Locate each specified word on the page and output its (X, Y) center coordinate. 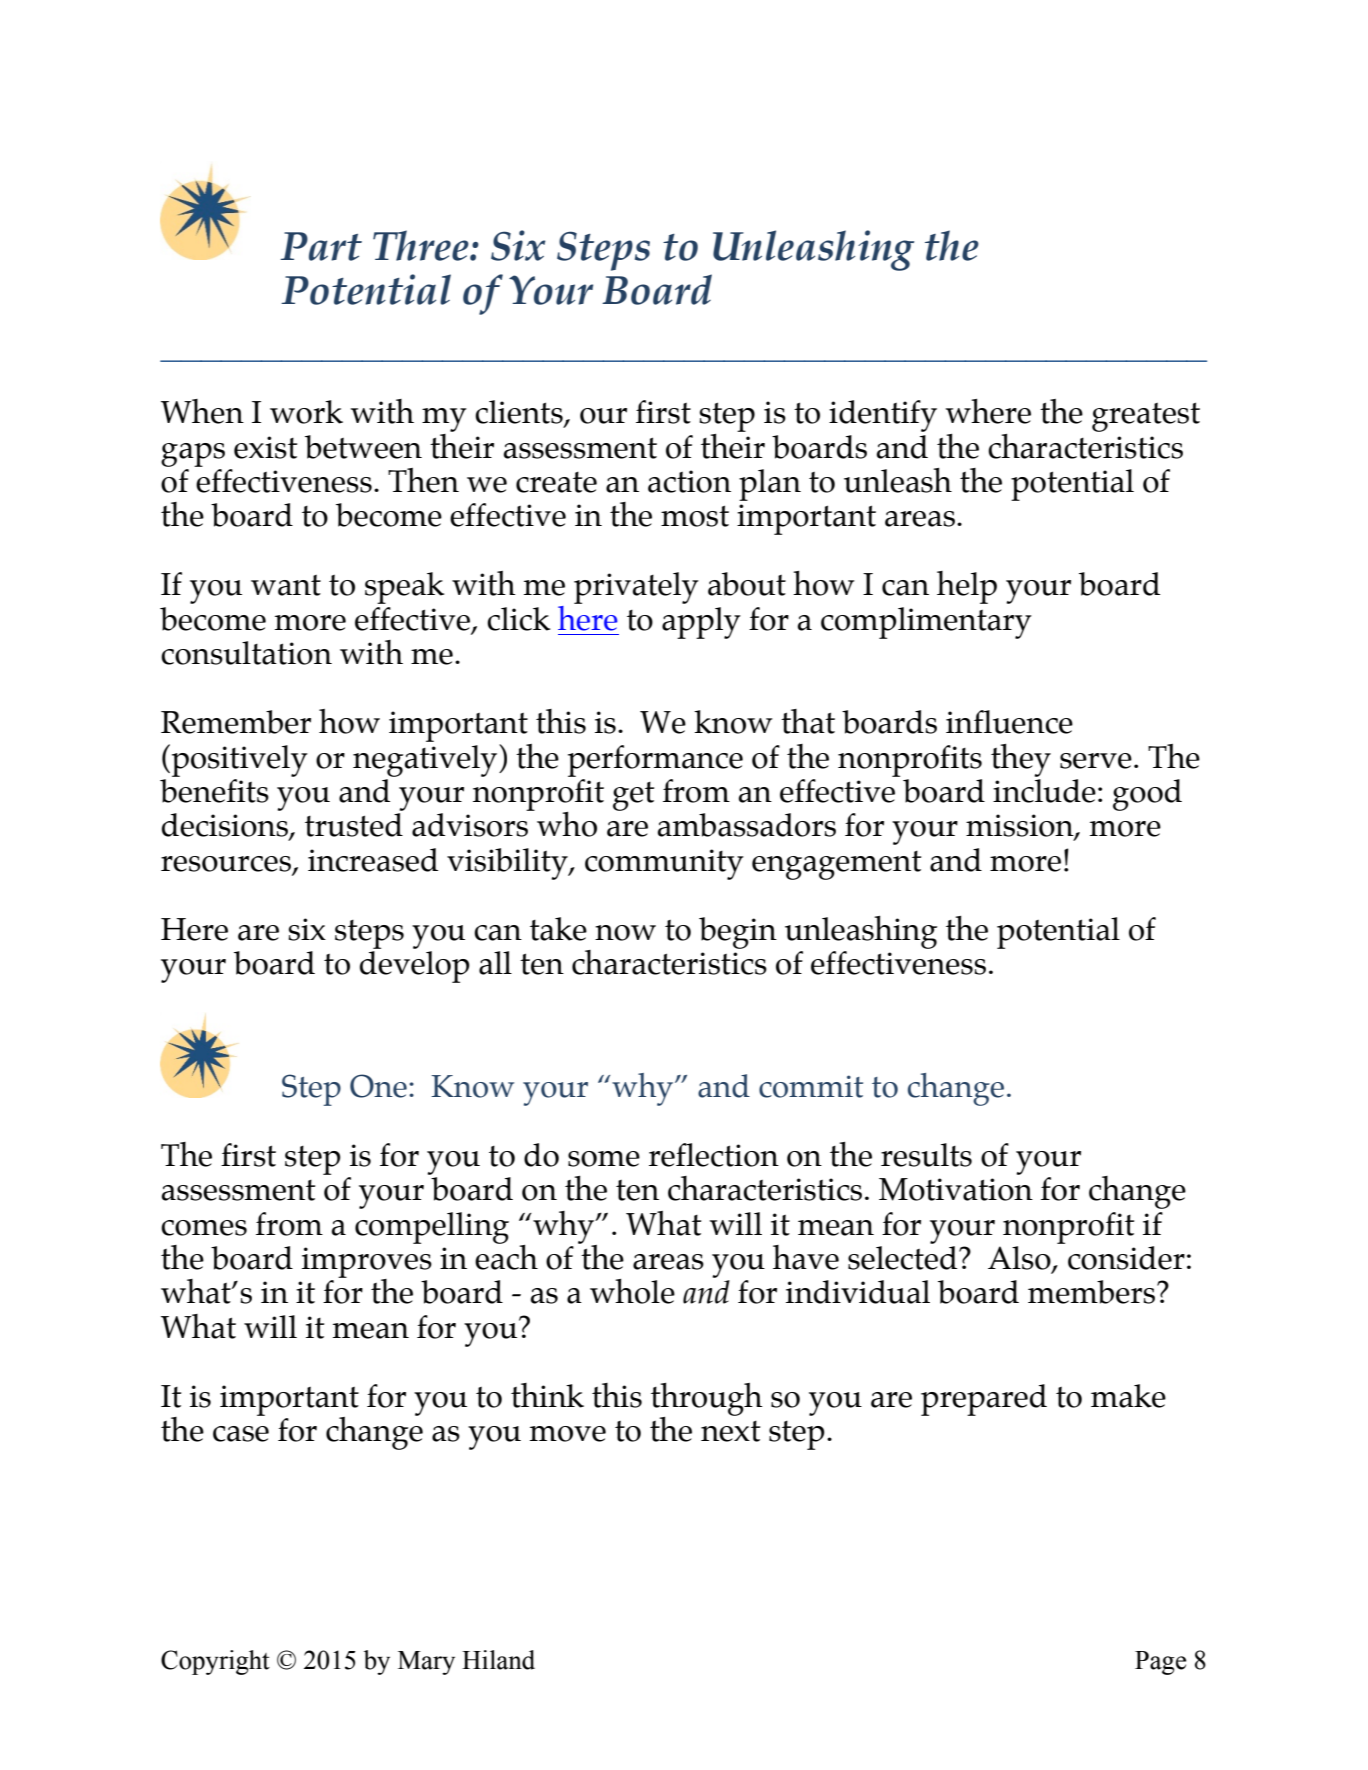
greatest (1146, 417)
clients (520, 413)
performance (655, 761)
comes (204, 1228)
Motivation (956, 1189)
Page (1160, 1663)
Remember (236, 722)
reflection (714, 1155)
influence (1009, 722)
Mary (426, 1663)
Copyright (215, 1662)
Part (321, 246)
